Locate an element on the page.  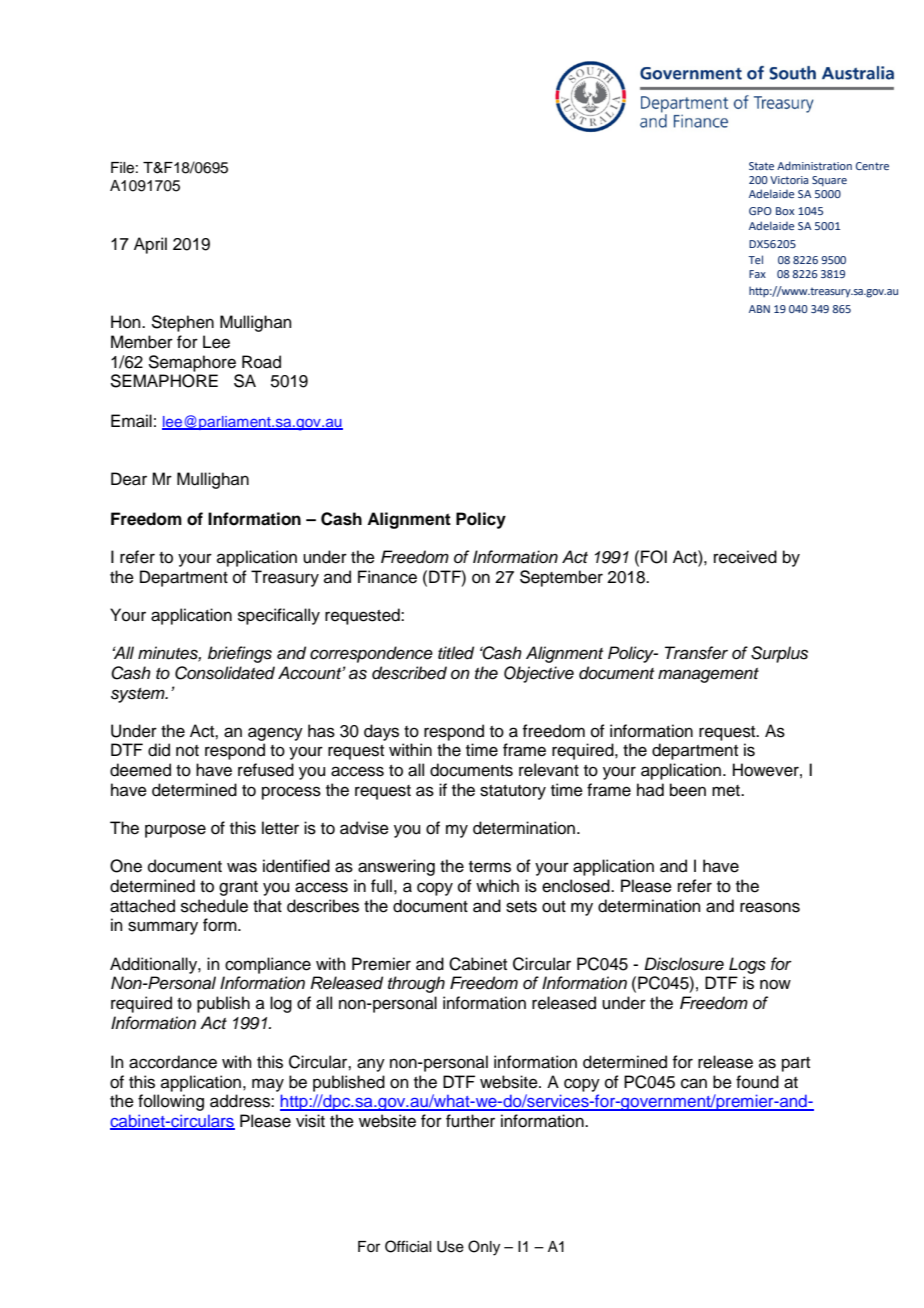
Box is located at coordinates (785, 211).
